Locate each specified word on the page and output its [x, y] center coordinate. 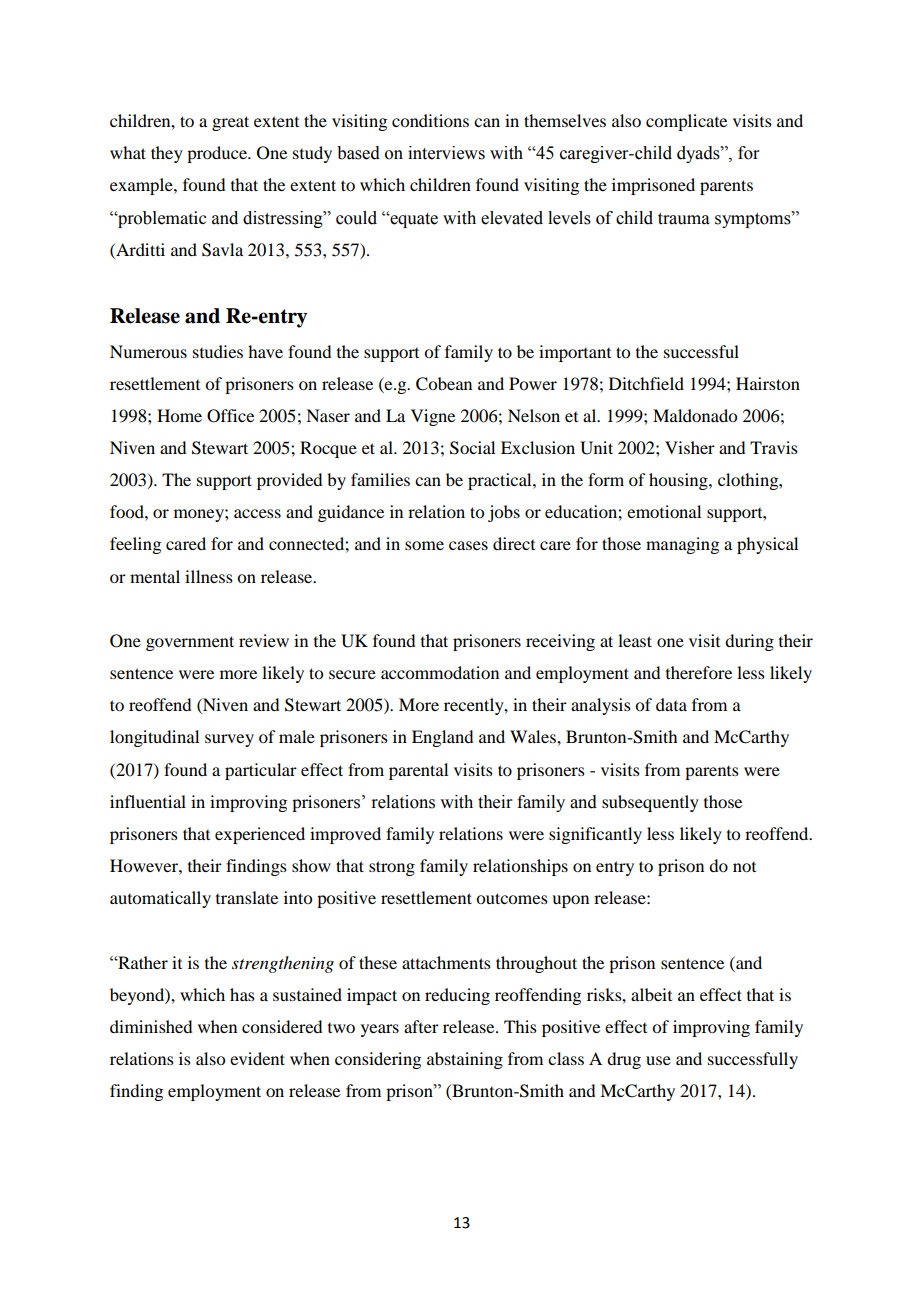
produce [218, 154]
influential [148, 801]
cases [468, 545]
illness [209, 576]
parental [418, 771]
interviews [446, 153]
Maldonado [695, 415]
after [421, 1026]
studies [218, 351]
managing [682, 545]
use [658, 1060]
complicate [686, 122]
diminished [151, 1026]
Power [533, 383]
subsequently [650, 803]
